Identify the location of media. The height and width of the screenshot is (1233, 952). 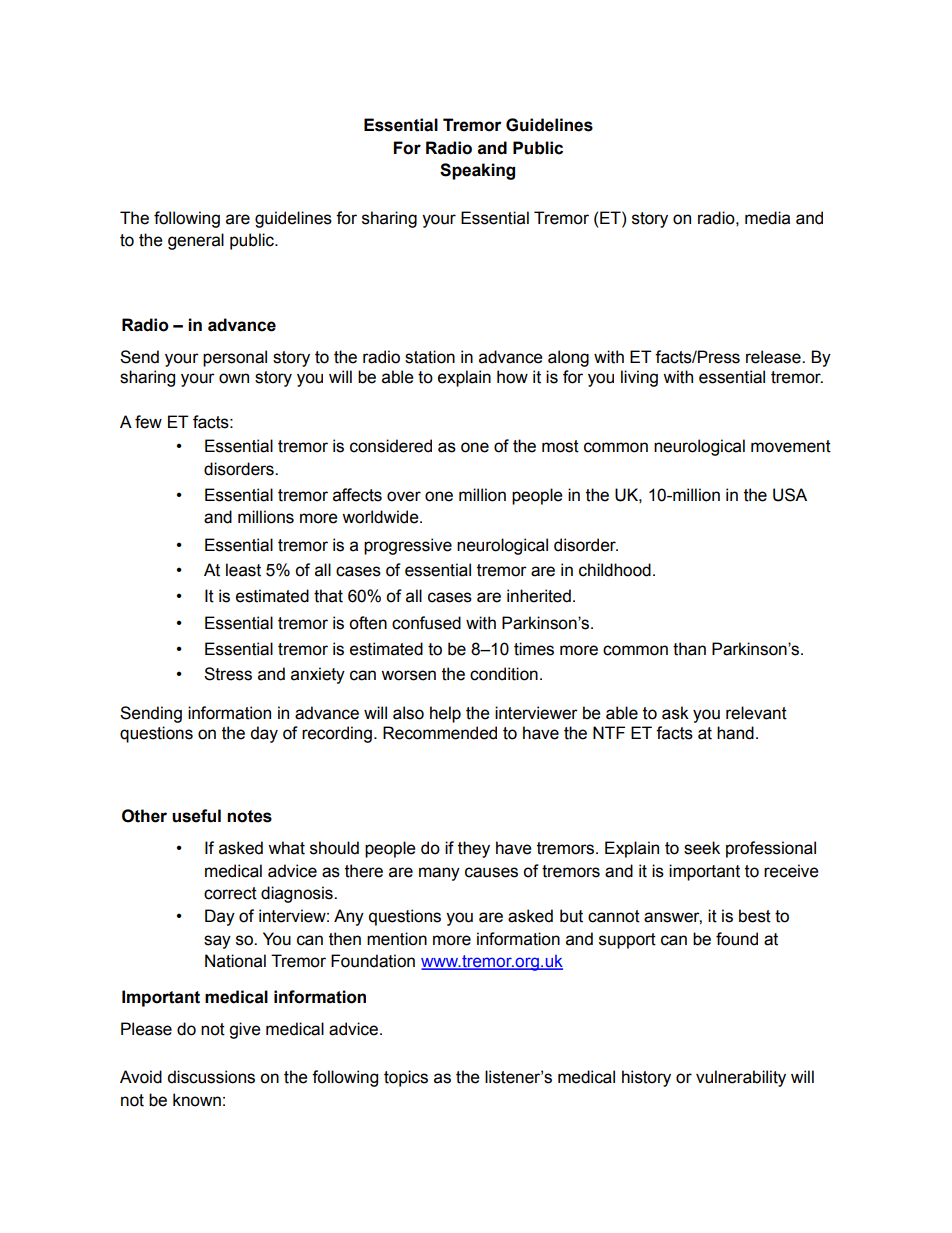
(767, 218).
